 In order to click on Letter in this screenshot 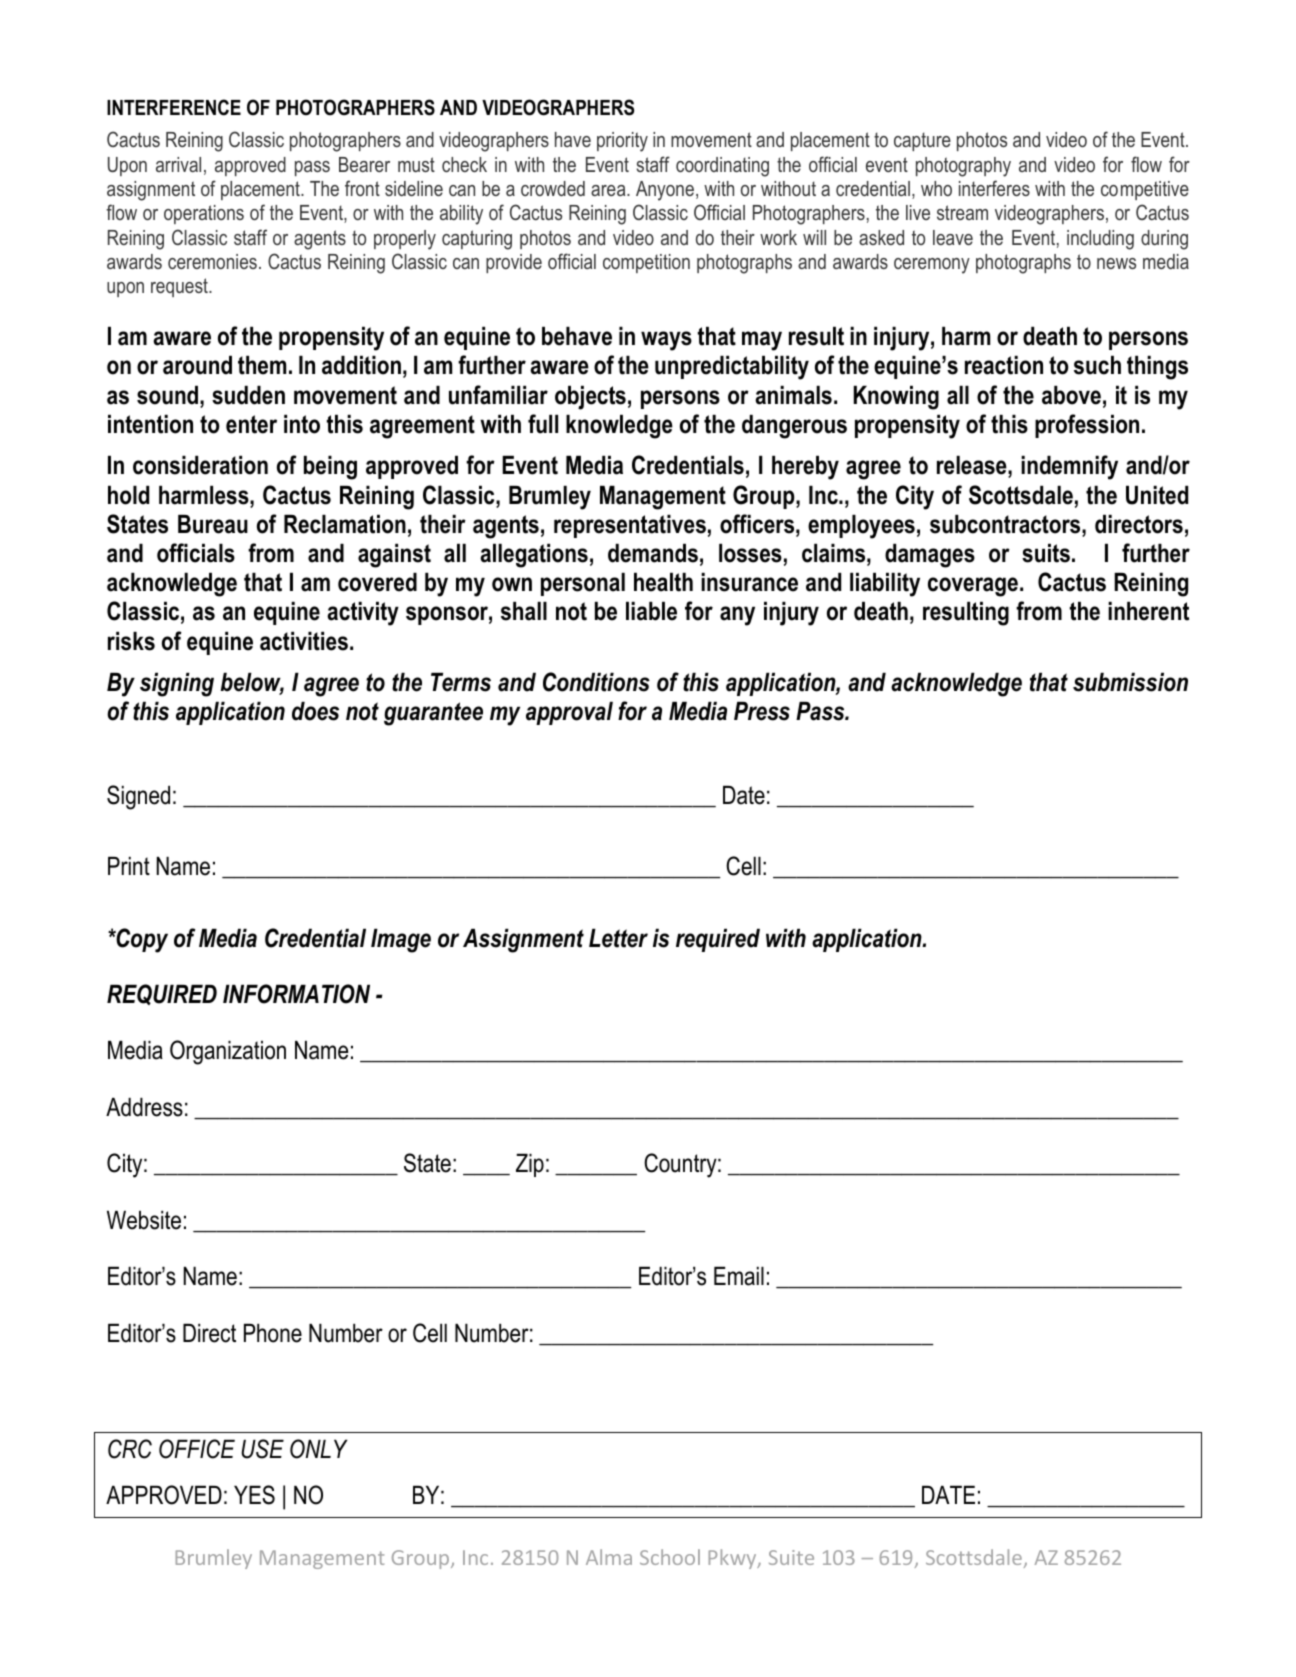, I will do `click(618, 938)`.
